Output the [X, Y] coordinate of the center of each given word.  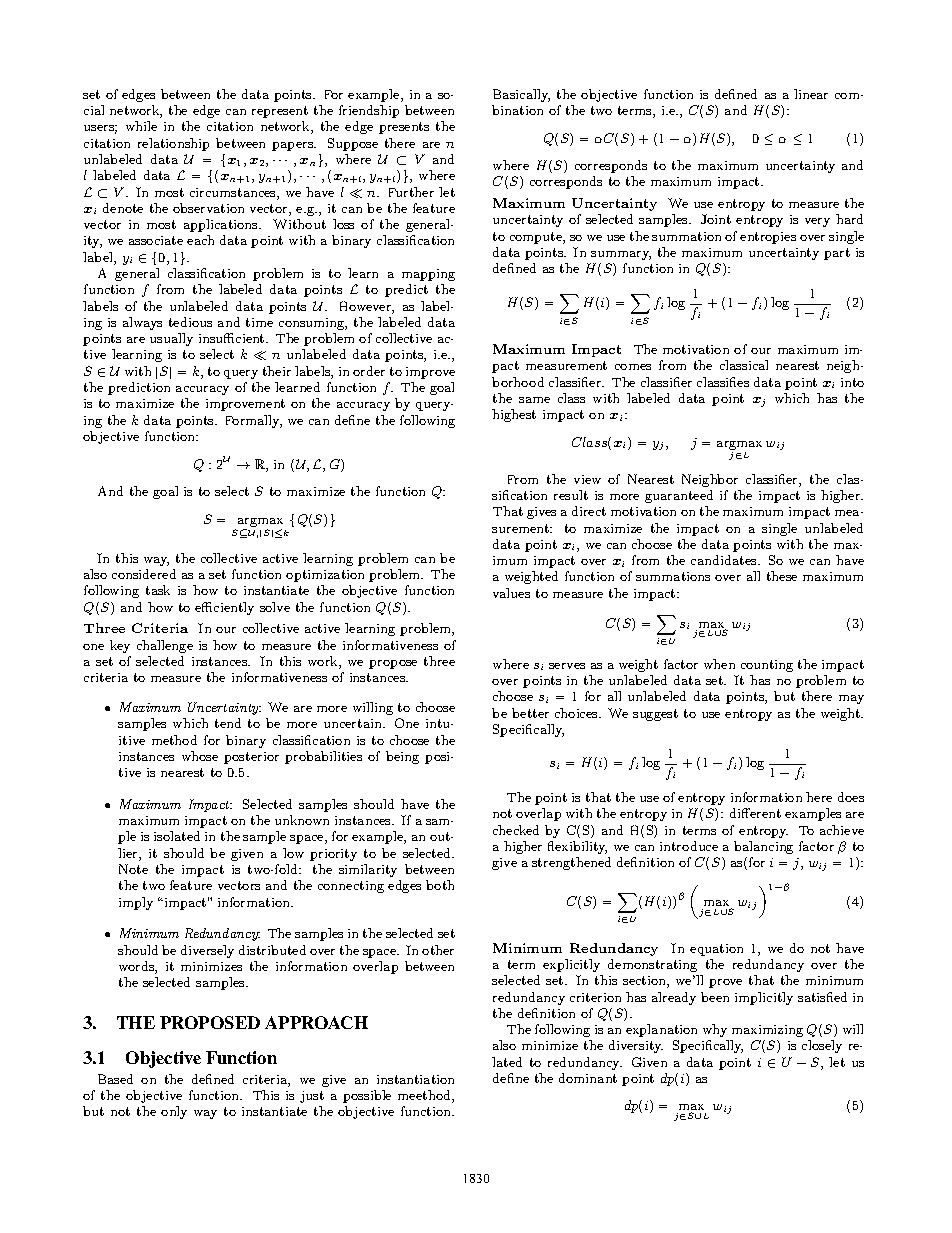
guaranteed [679, 496]
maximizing [767, 1031]
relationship [173, 144]
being [402, 757]
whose [200, 756]
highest [514, 415]
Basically [521, 95]
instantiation [415, 1079]
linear [811, 94]
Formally [254, 421]
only [174, 1112]
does [851, 797]
